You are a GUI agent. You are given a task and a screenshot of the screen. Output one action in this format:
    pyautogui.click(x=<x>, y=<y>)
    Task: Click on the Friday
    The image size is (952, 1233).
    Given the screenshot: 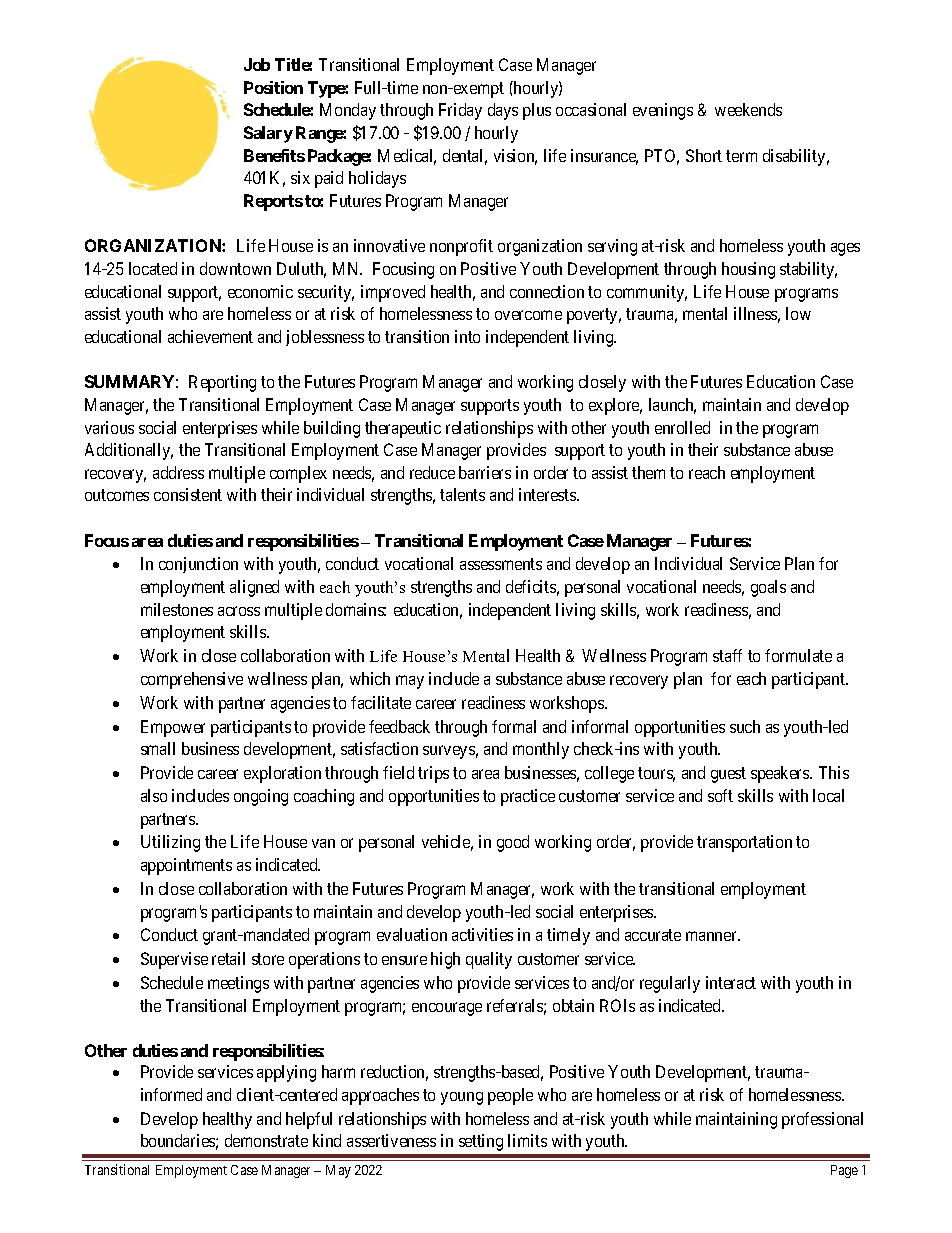 What is the action you would take?
    pyautogui.click(x=460, y=111)
